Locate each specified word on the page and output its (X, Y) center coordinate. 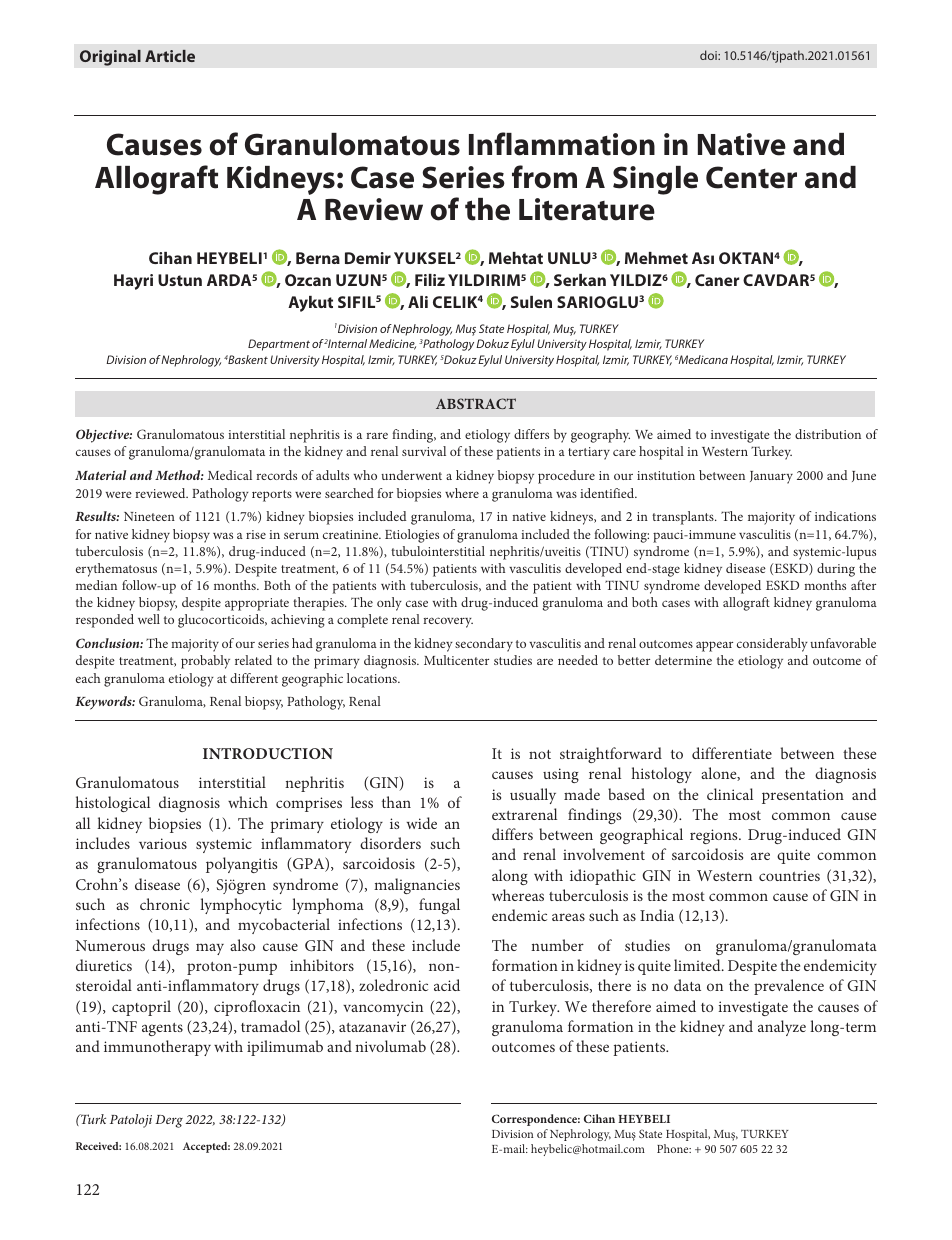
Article (170, 56)
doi (709, 55)
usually (533, 796)
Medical (230, 475)
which (248, 802)
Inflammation (562, 144)
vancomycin (383, 1008)
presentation (803, 796)
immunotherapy (157, 1048)
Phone (674, 1148)
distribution (828, 434)
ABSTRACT (476, 403)
